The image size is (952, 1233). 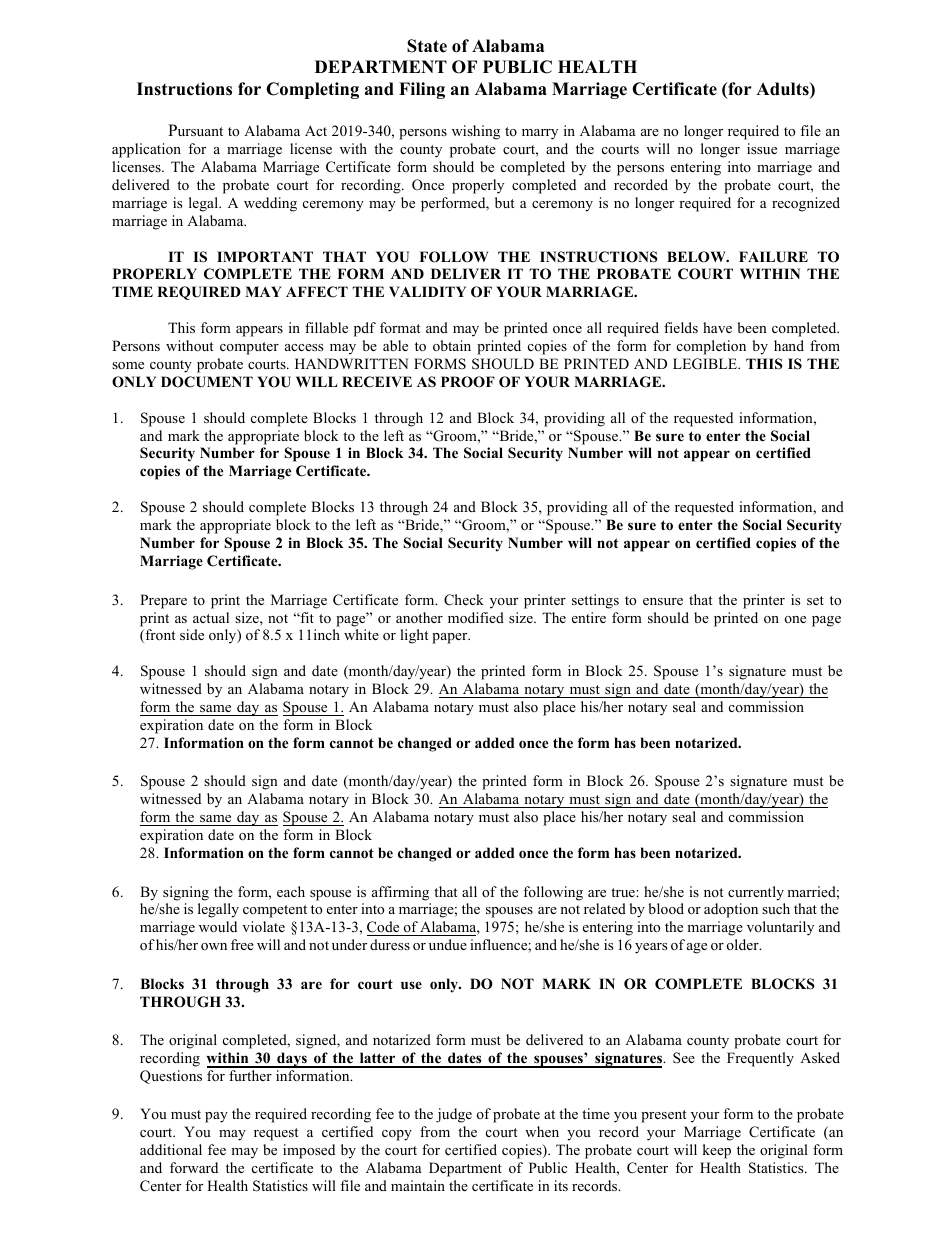 What do you see at coordinates (211, 617) in the screenshot?
I see `actual` at bounding box center [211, 617].
